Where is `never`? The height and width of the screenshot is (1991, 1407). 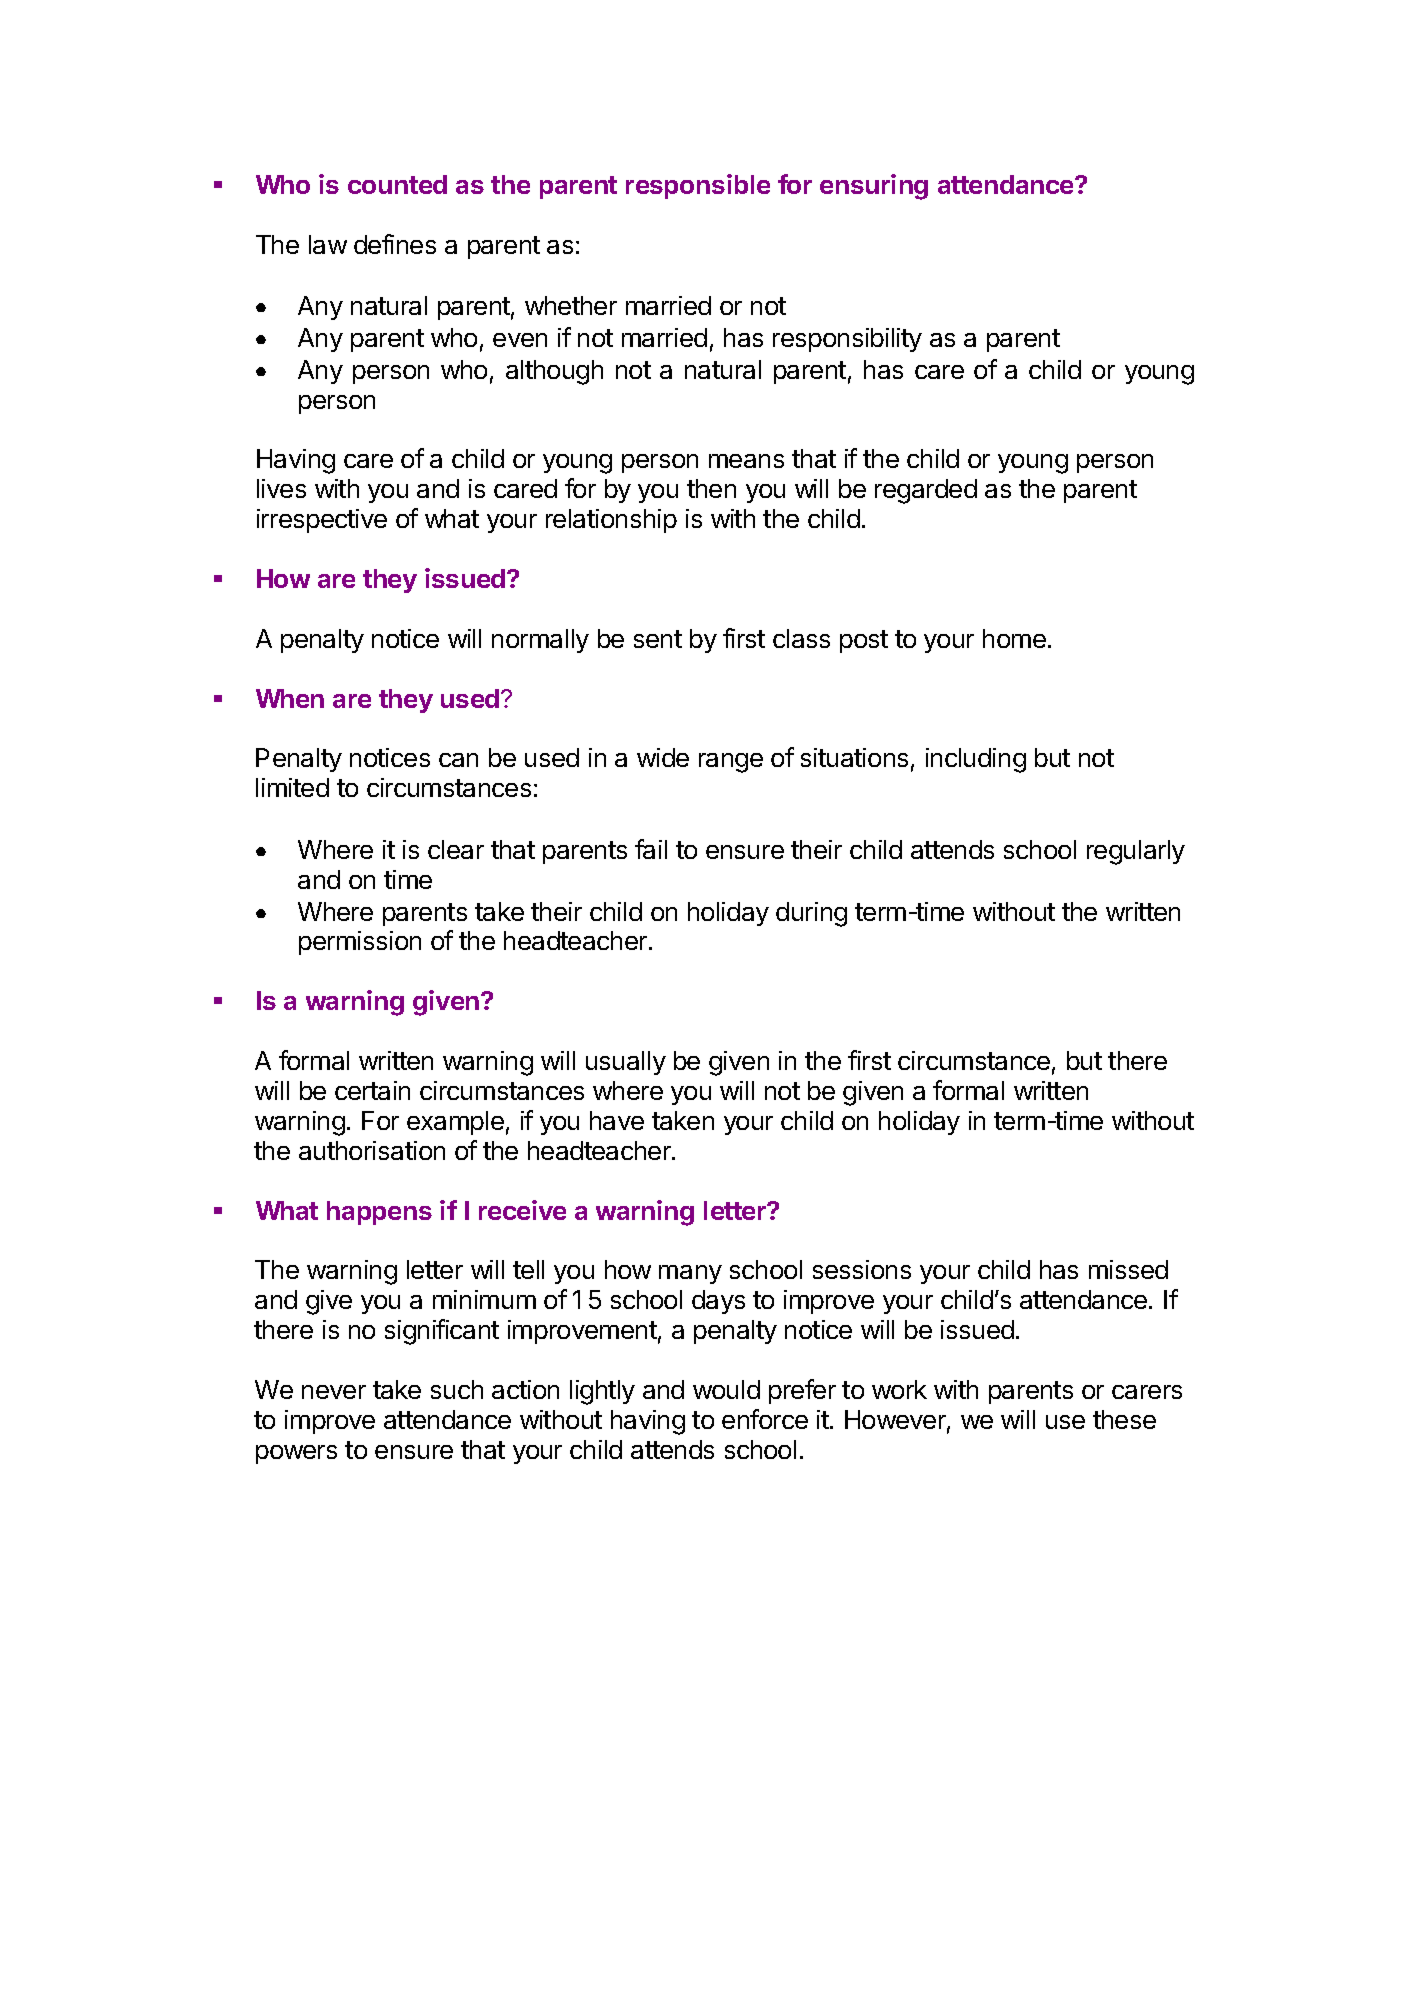
never is located at coordinates (334, 1392).
